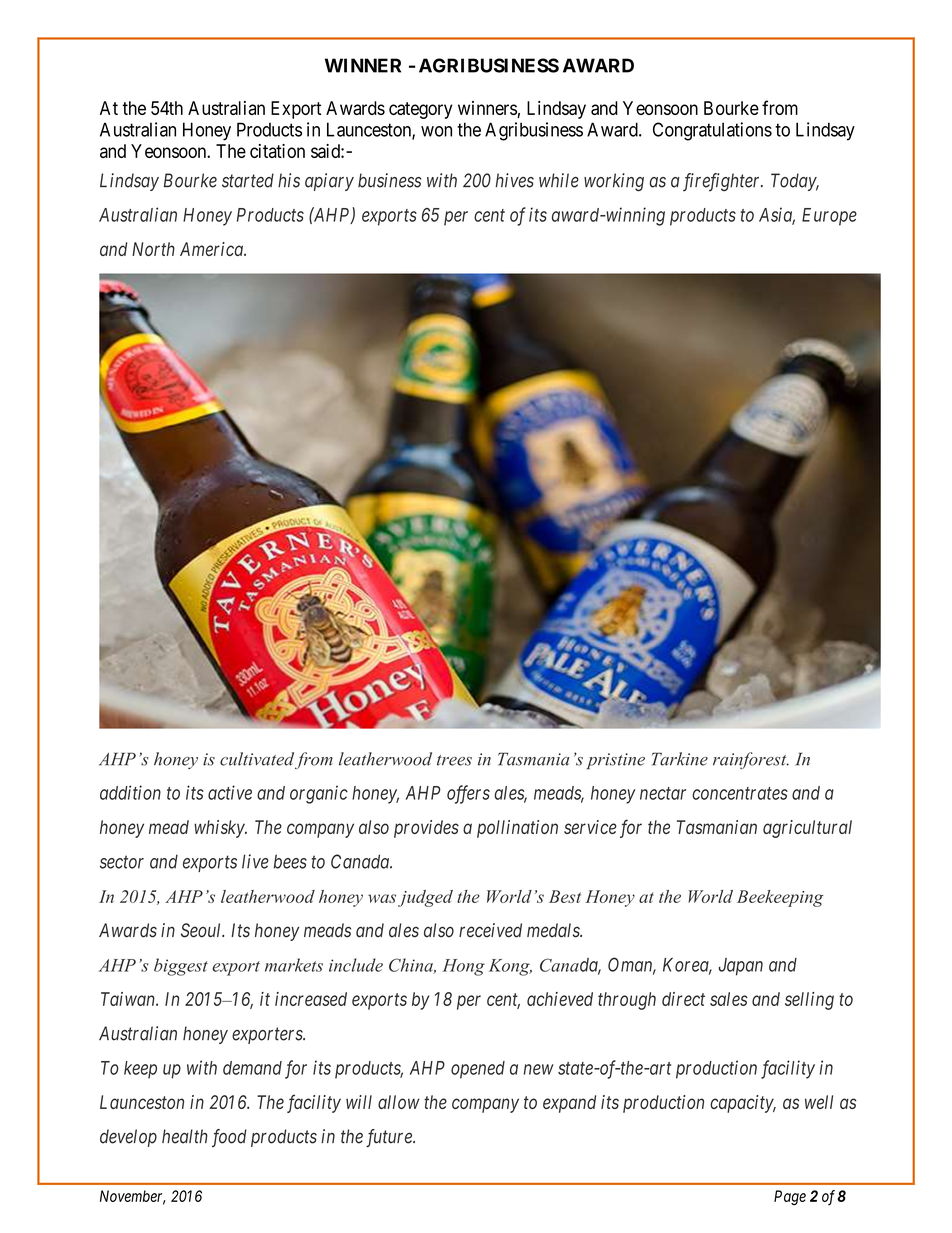 The image size is (952, 1233). I want to click on Europe, so click(829, 217).
